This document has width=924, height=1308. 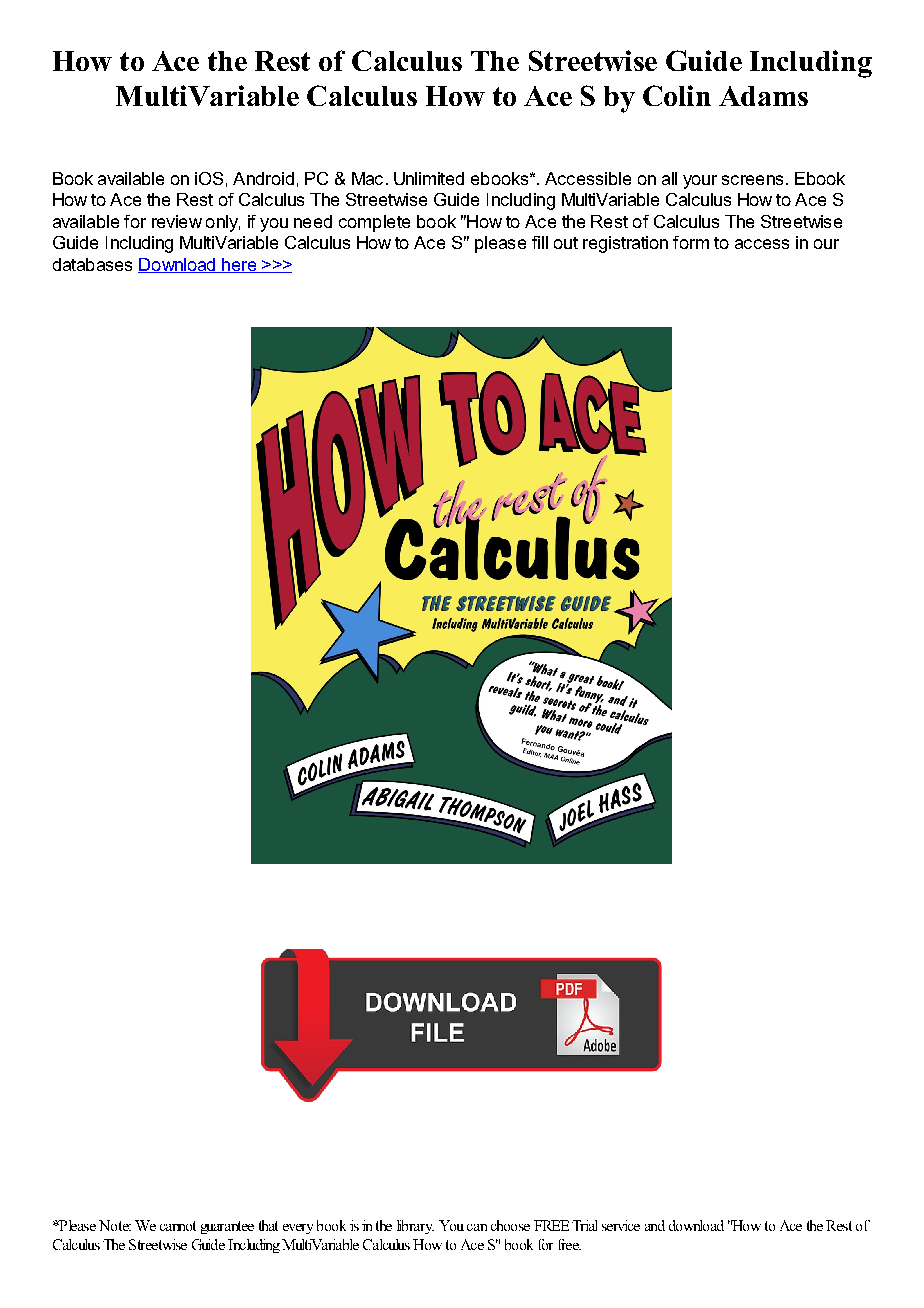 I want to click on Android, so click(x=263, y=178).
